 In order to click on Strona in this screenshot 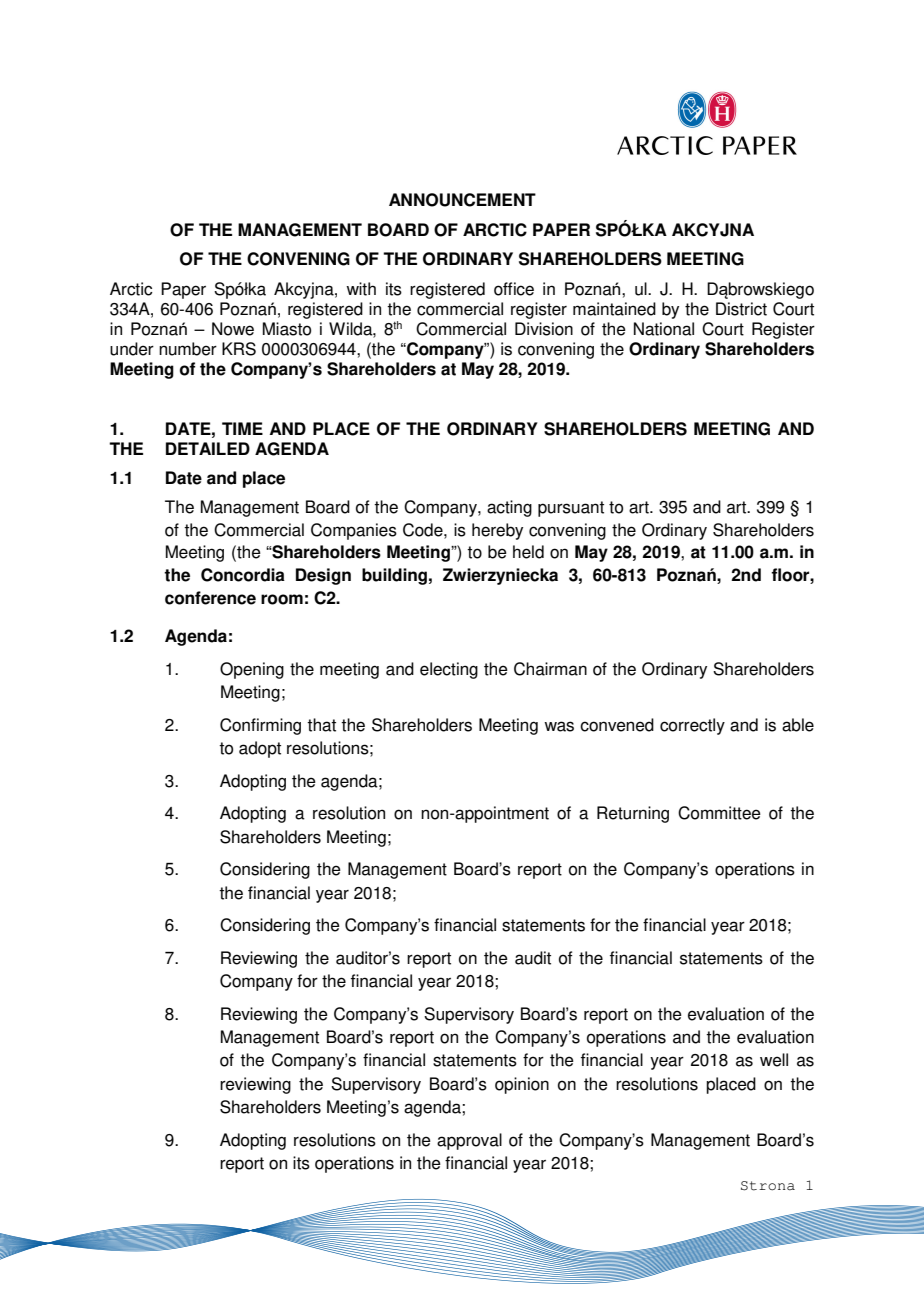, I will do `click(768, 1186)`.
